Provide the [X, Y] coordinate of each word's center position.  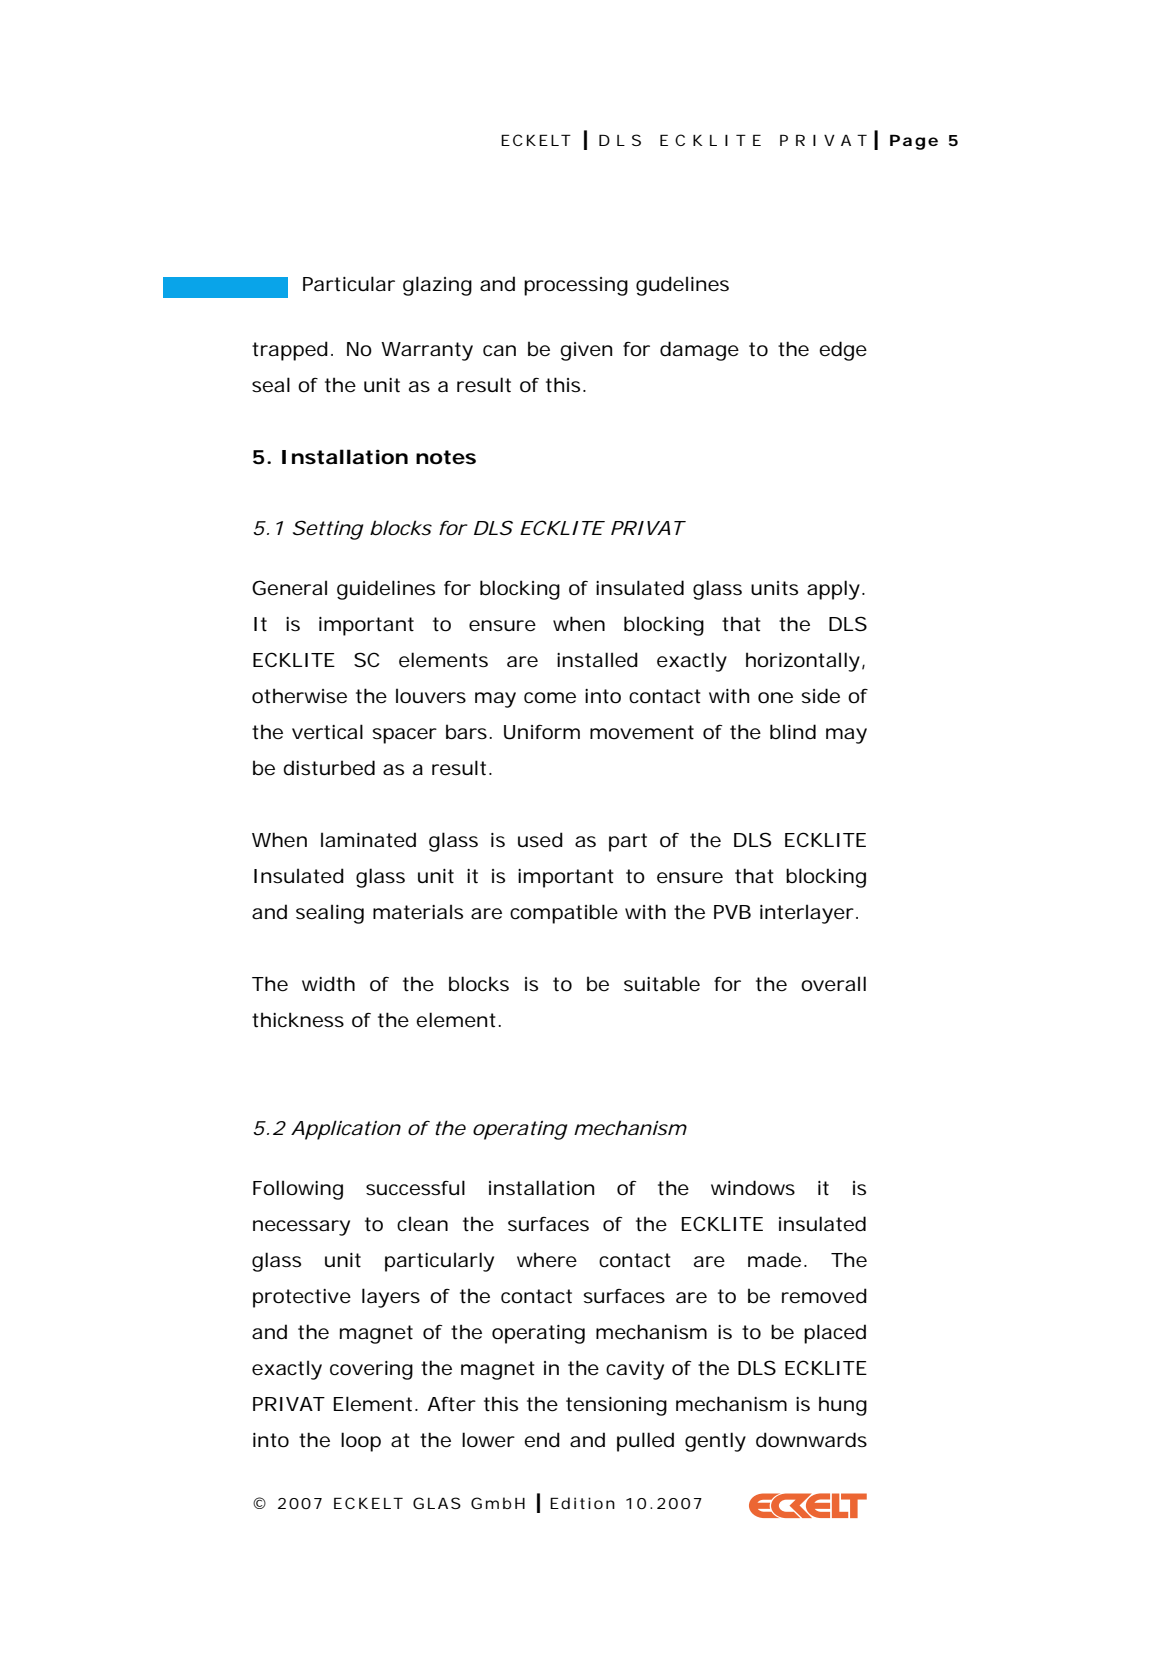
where [547, 1260]
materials [418, 912]
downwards [811, 1440]
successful [415, 1188]
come [550, 698]
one [775, 698]
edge [843, 351]
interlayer [807, 914]
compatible [564, 914]
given [586, 351]
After [451, 1404]
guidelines [386, 590]
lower [488, 1440]
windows [753, 1187]
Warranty [427, 351]
